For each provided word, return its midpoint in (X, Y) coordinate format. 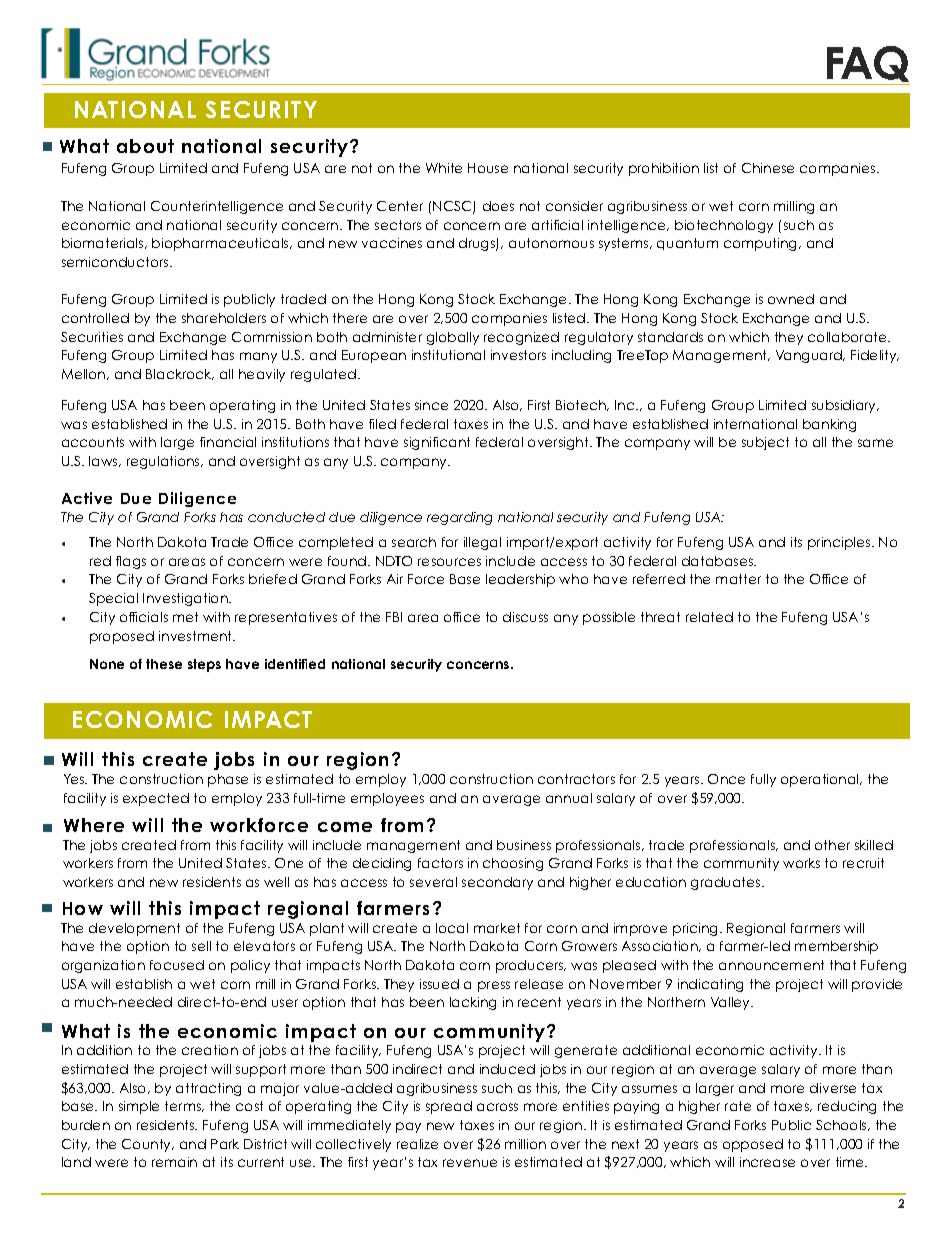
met (185, 617)
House (488, 168)
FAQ (868, 64)
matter (738, 579)
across (497, 1107)
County (148, 1145)
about (145, 146)
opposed (753, 1145)
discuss (525, 617)
